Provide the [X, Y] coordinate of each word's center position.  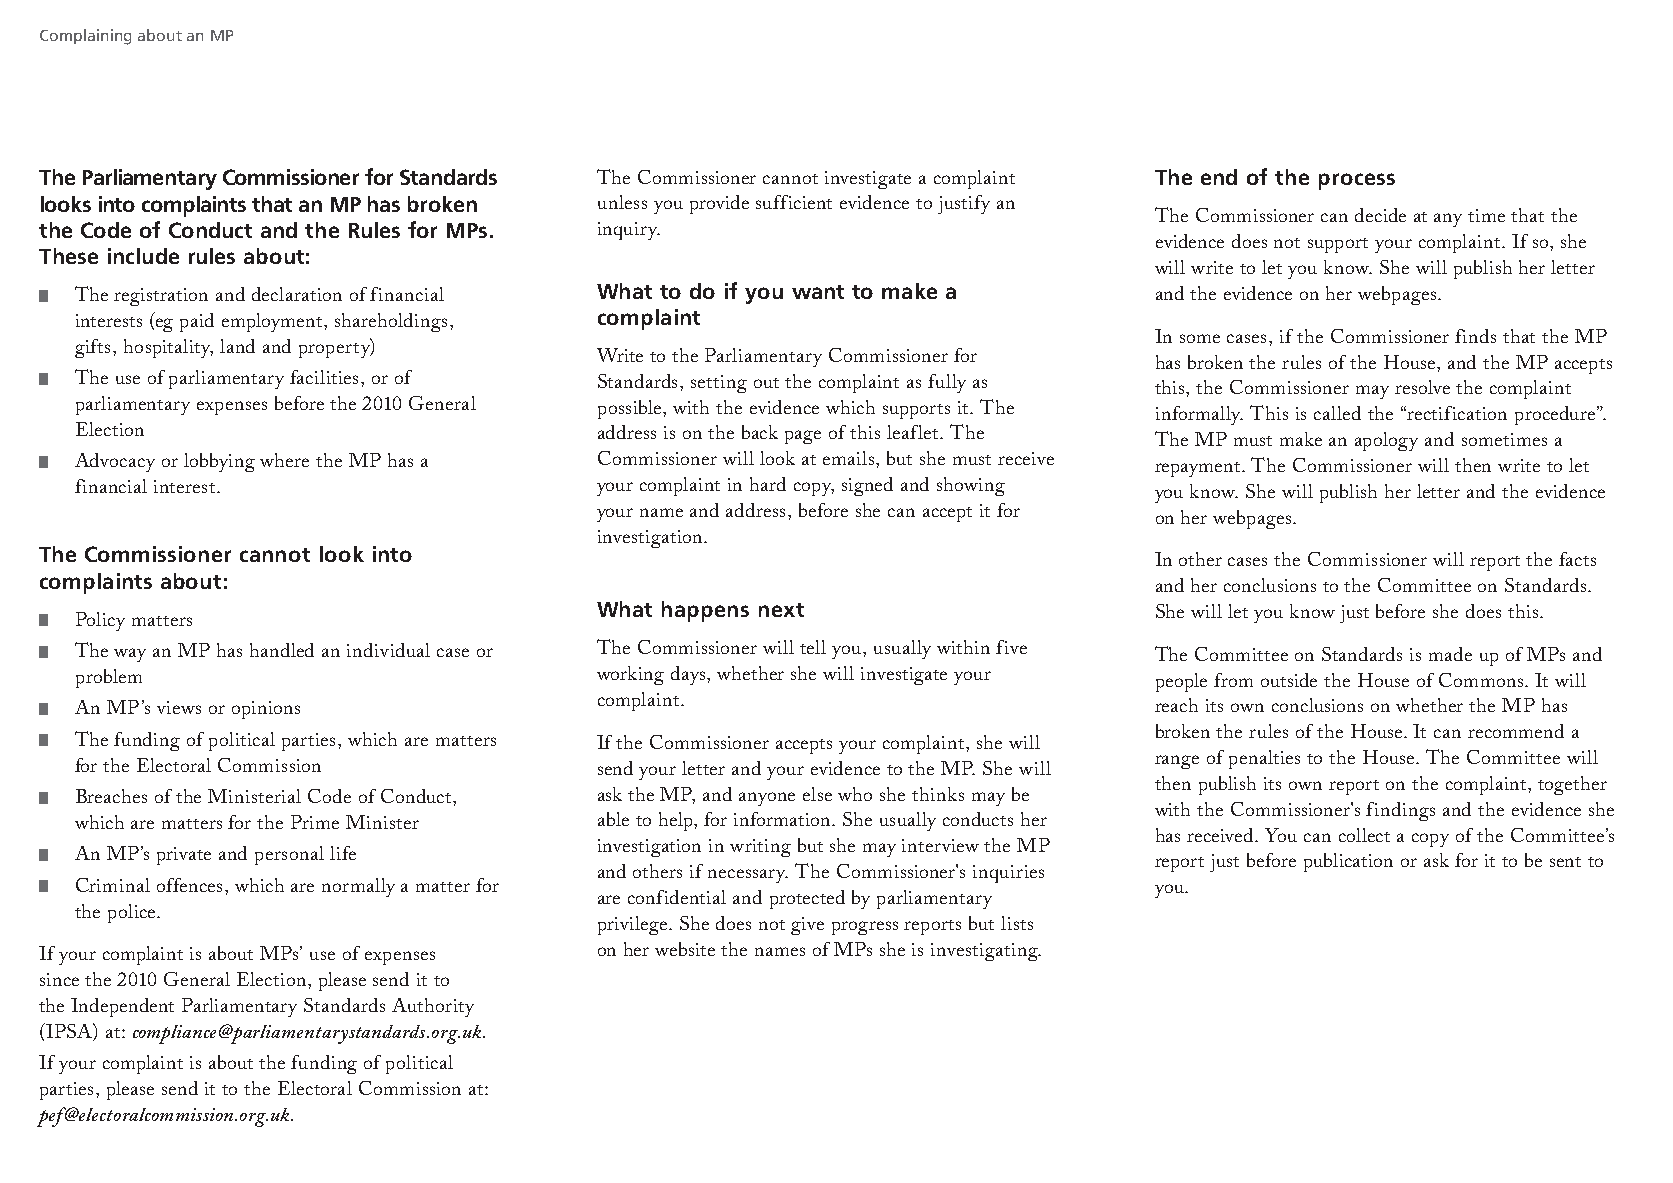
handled [282, 650]
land [237, 346]
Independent [122, 1007]
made [1450, 654]
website [685, 949]
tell [813, 647]
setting [719, 384]
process [1357, 181]
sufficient [794, 202]
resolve [1422, 387]
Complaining [85, 37]
